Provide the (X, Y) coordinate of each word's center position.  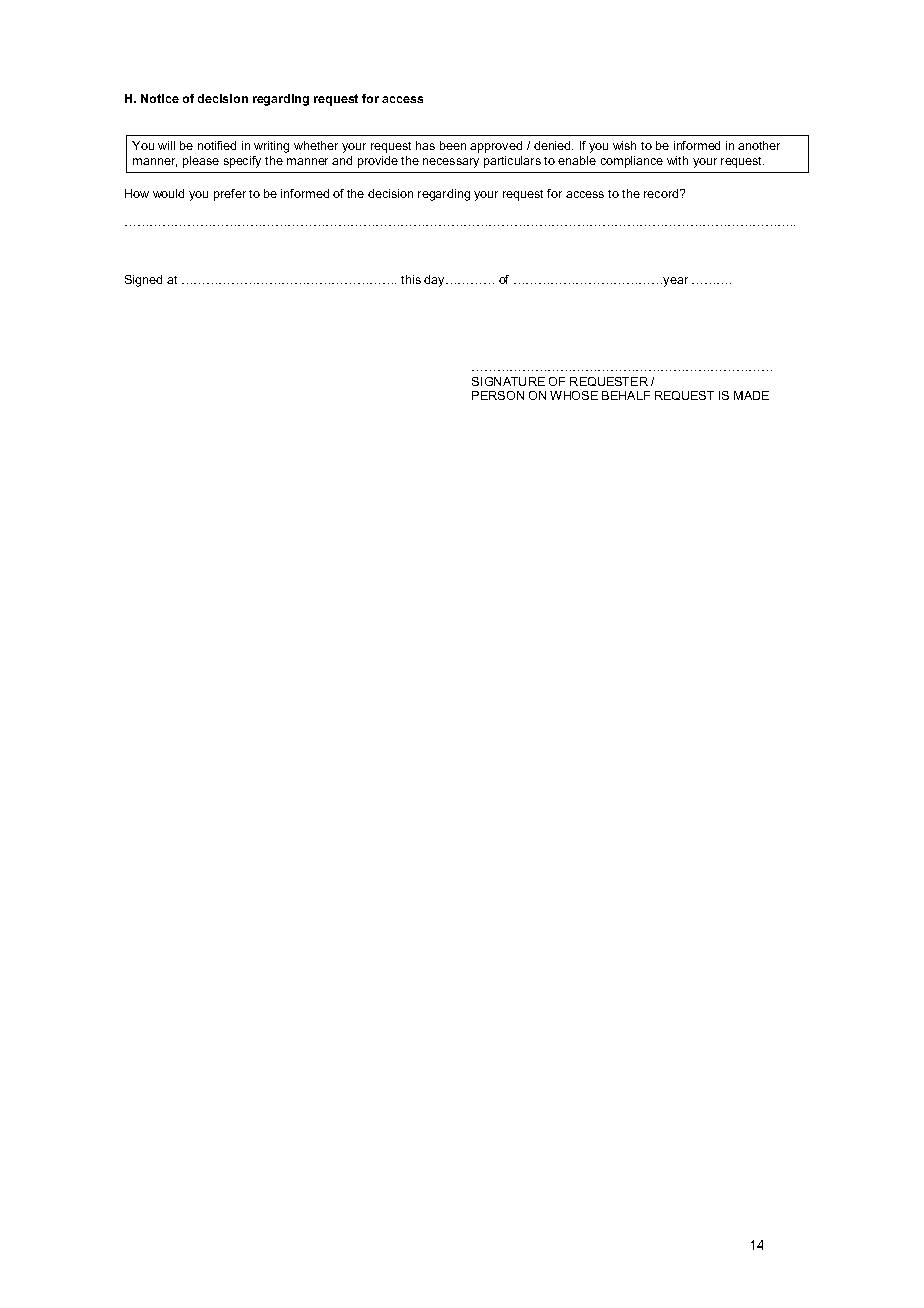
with (677, 160)
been (453, 145)
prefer (230, 195)
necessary (451, 163)
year (675, 282)
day (435, 281)
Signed (143, 281)
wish (624, 145)
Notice (160, 98)
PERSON (498, 395)
